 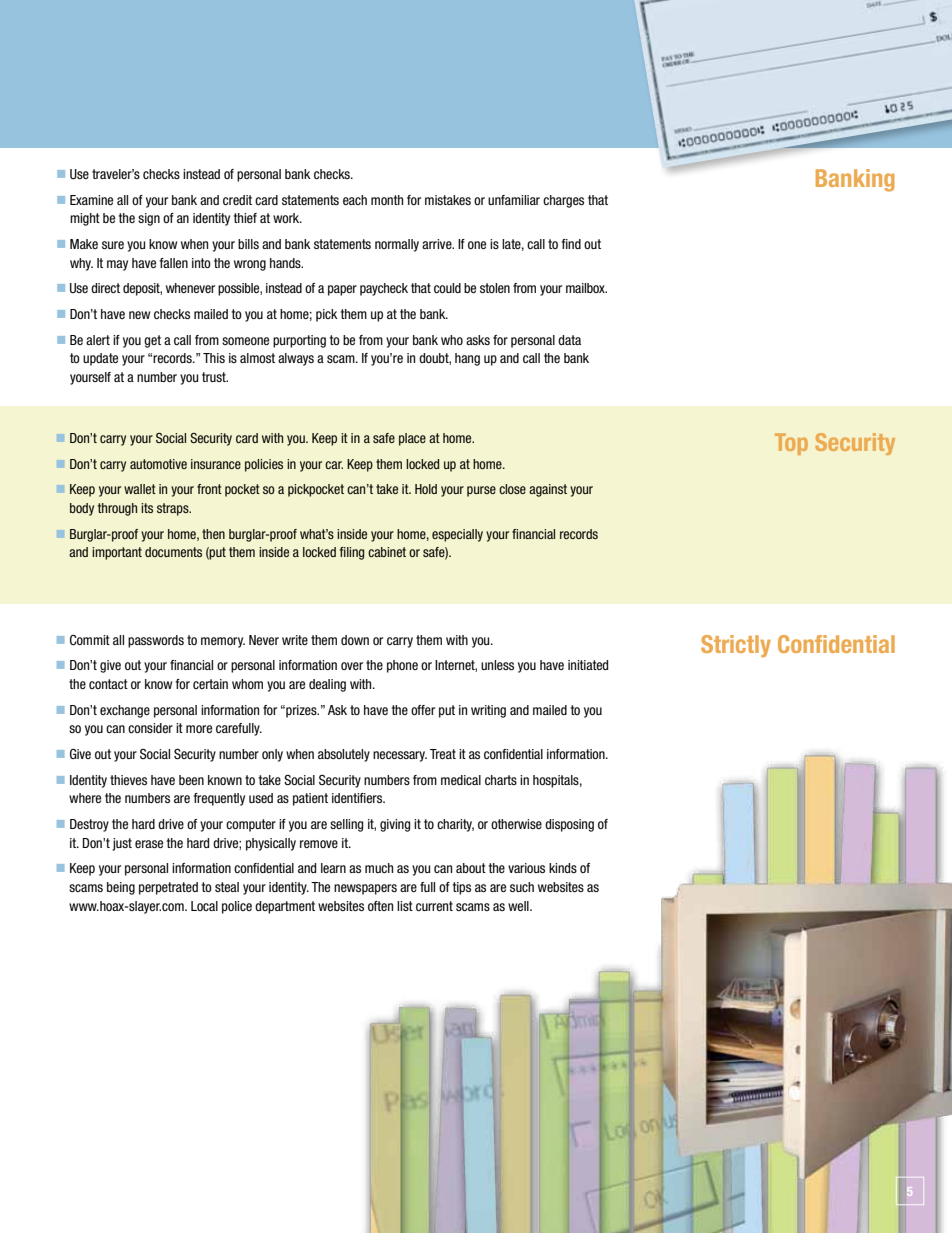 I want to click on tips, so click(x=462, y=888).
